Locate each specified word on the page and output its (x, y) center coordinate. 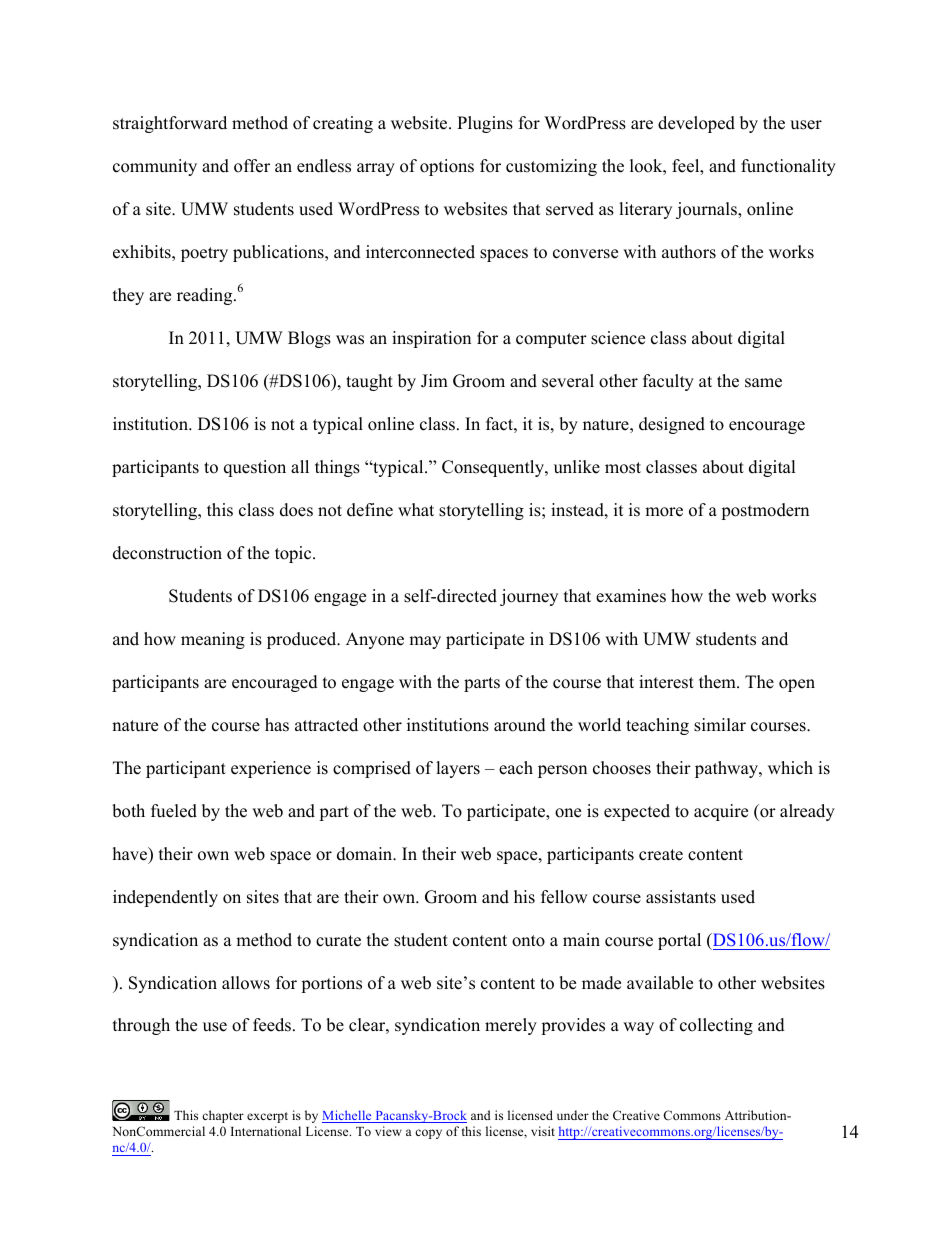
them (718, 682)
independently (165, 898)
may (425, 642)
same (763, 383)
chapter (223, 1116)
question (255, 468)
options (447, 167)
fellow (564, 897)
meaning (213, 640)
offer (252, 166)
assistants (681, 897)
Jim (434, 381)
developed (696, 124)
